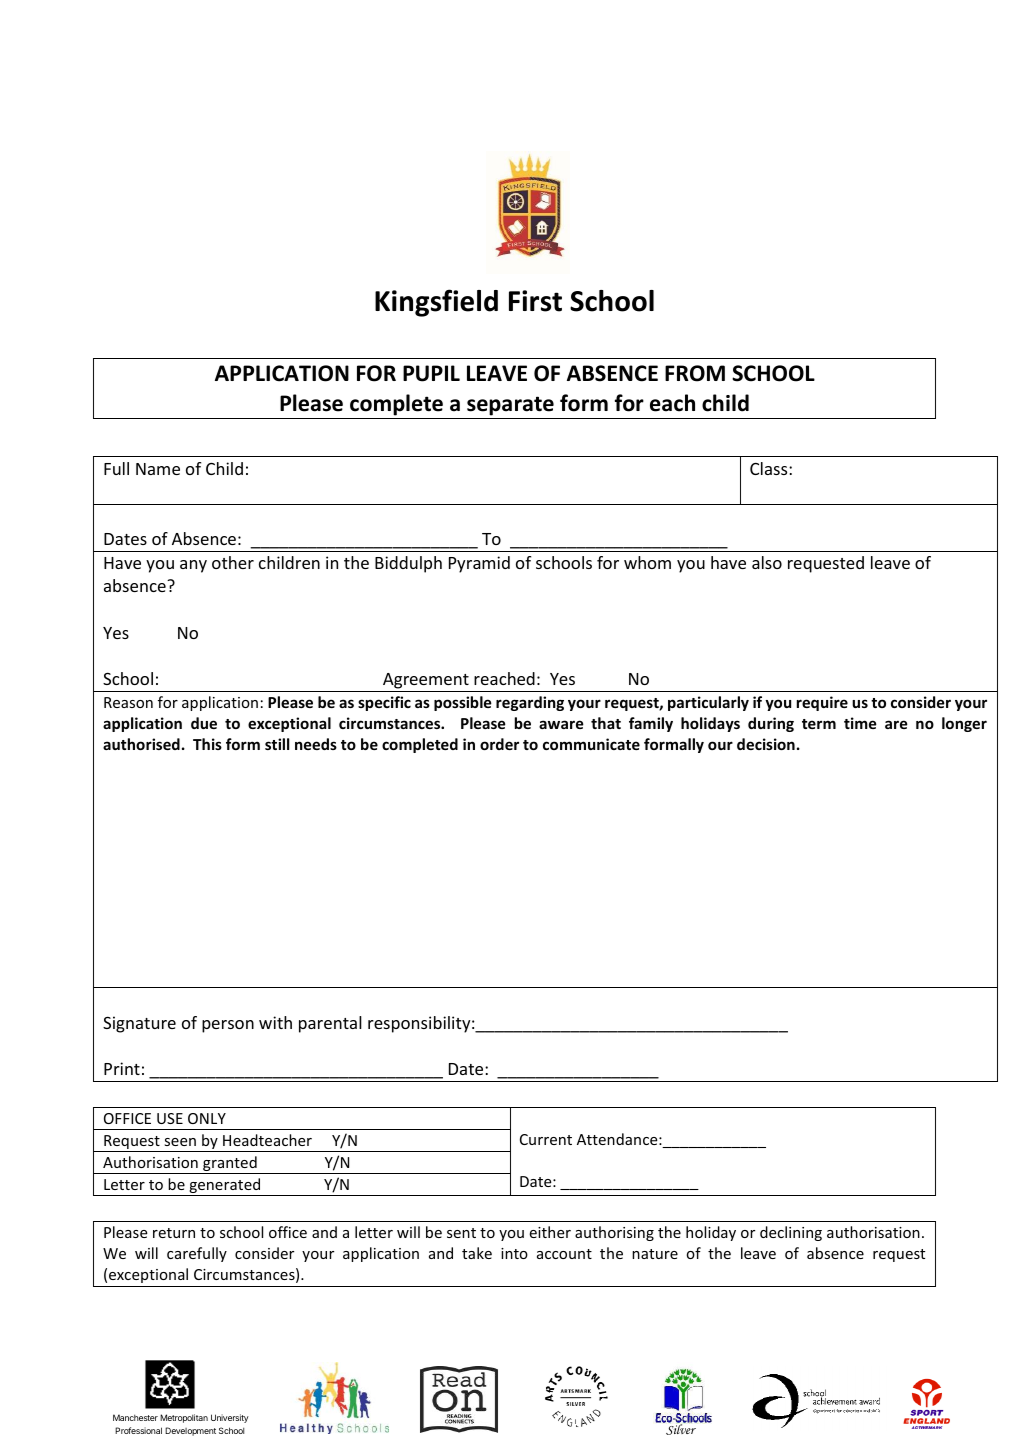 This screenshot has width=1029, height=1455. What do you see at coordinates (791, 1233) in the screenshot?
I see `declining` at bounding box center [791, 1233].
